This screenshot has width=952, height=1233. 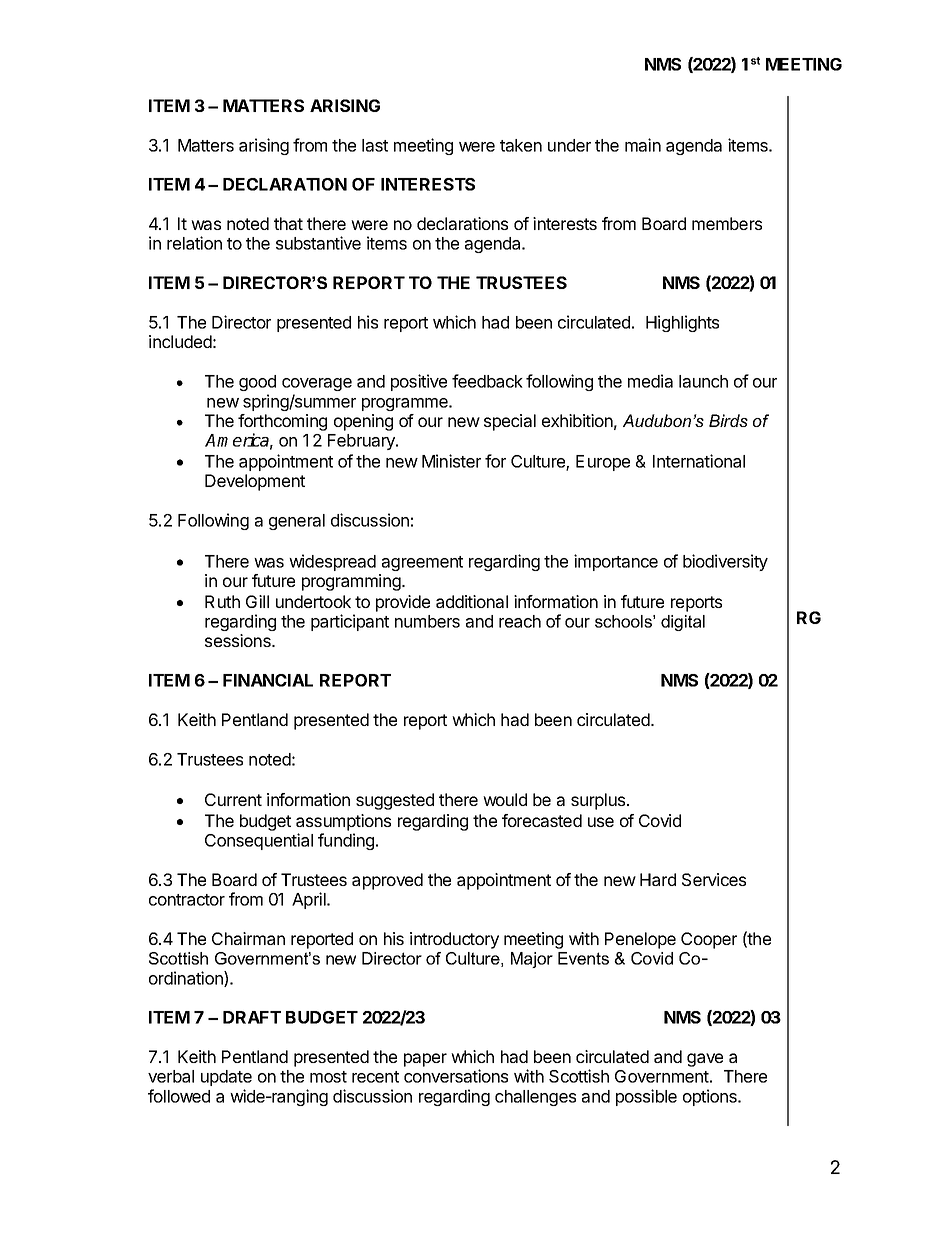 I want to click on update, so click(x=226, y=1078).
